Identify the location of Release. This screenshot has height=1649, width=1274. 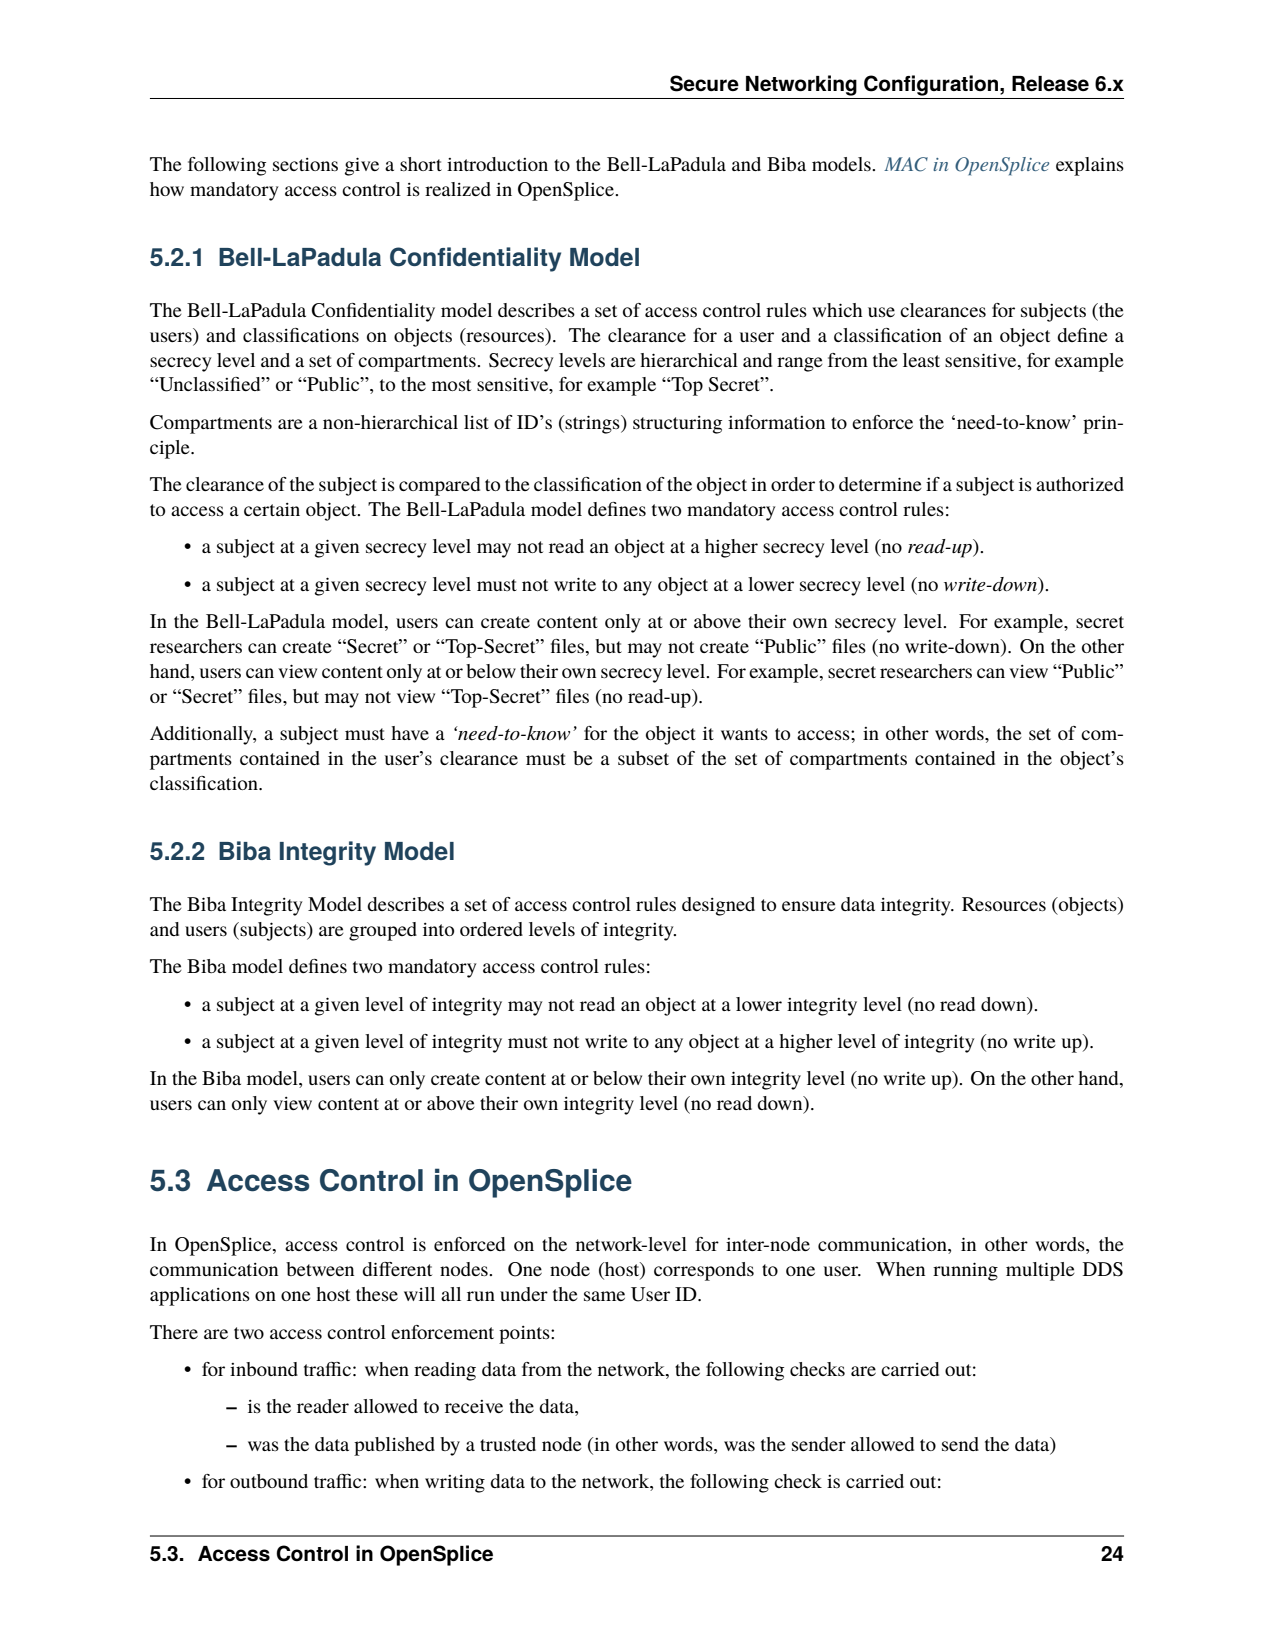
(1050, 84).
